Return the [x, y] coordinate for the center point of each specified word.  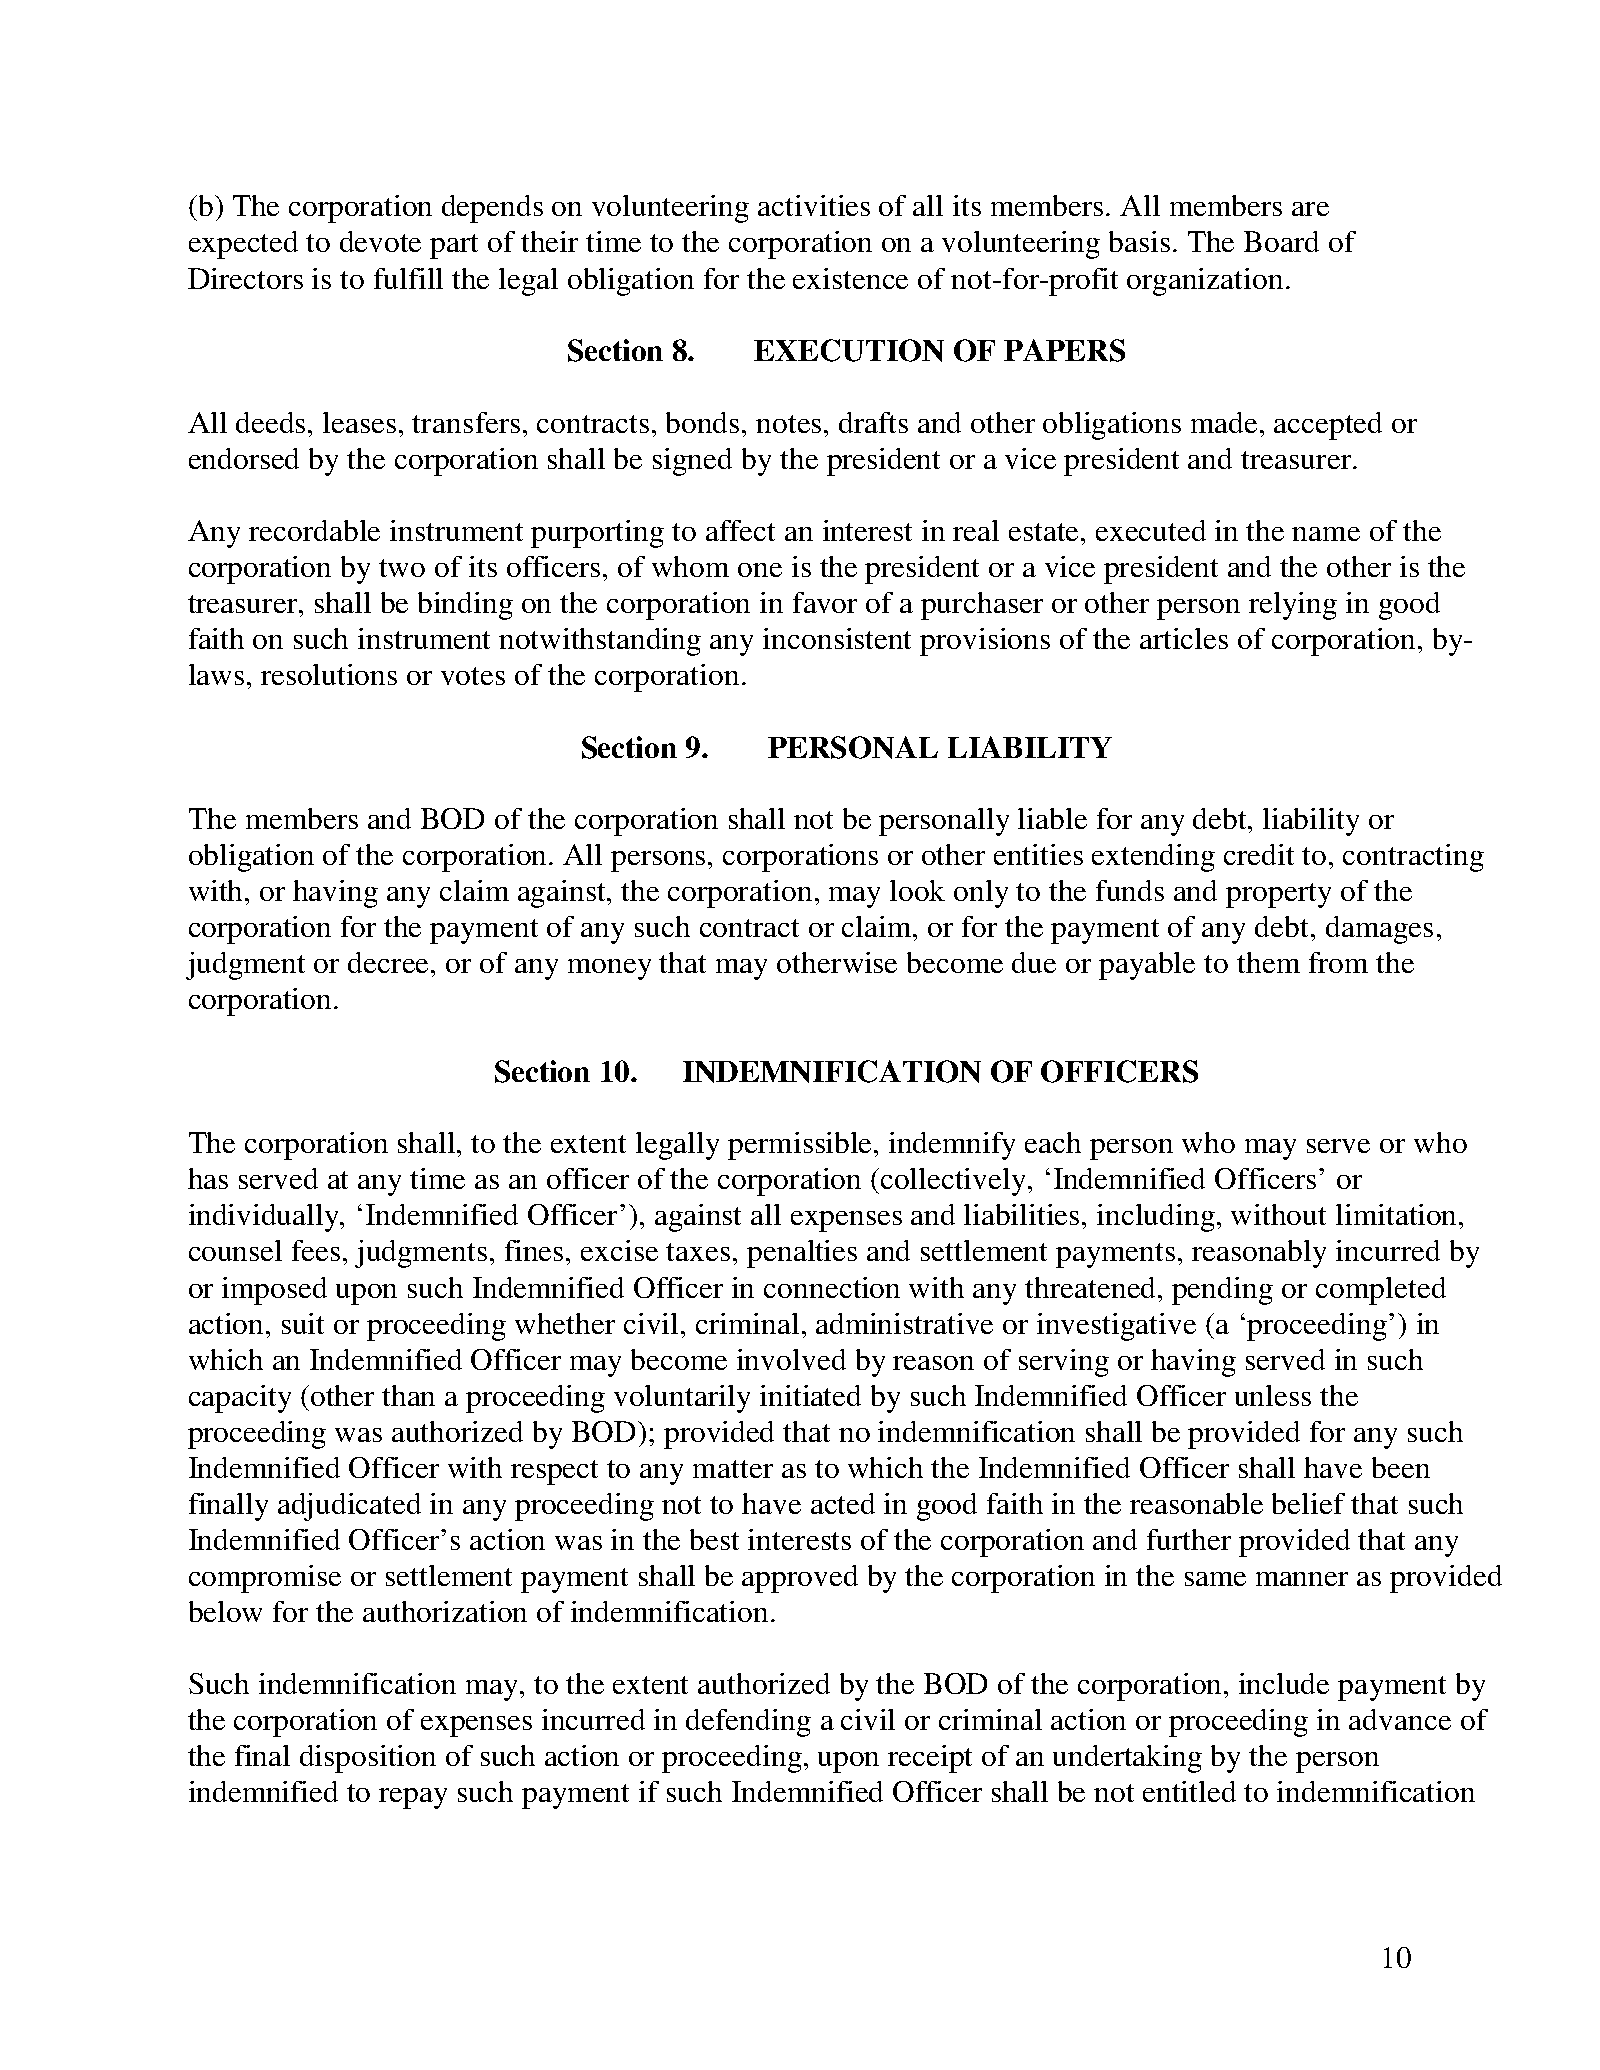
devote [380, 241]
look [917, 890]
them [1268, 962]
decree [390, 962]
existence [850, 278]
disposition [368, 1759]
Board [1281, 241]
